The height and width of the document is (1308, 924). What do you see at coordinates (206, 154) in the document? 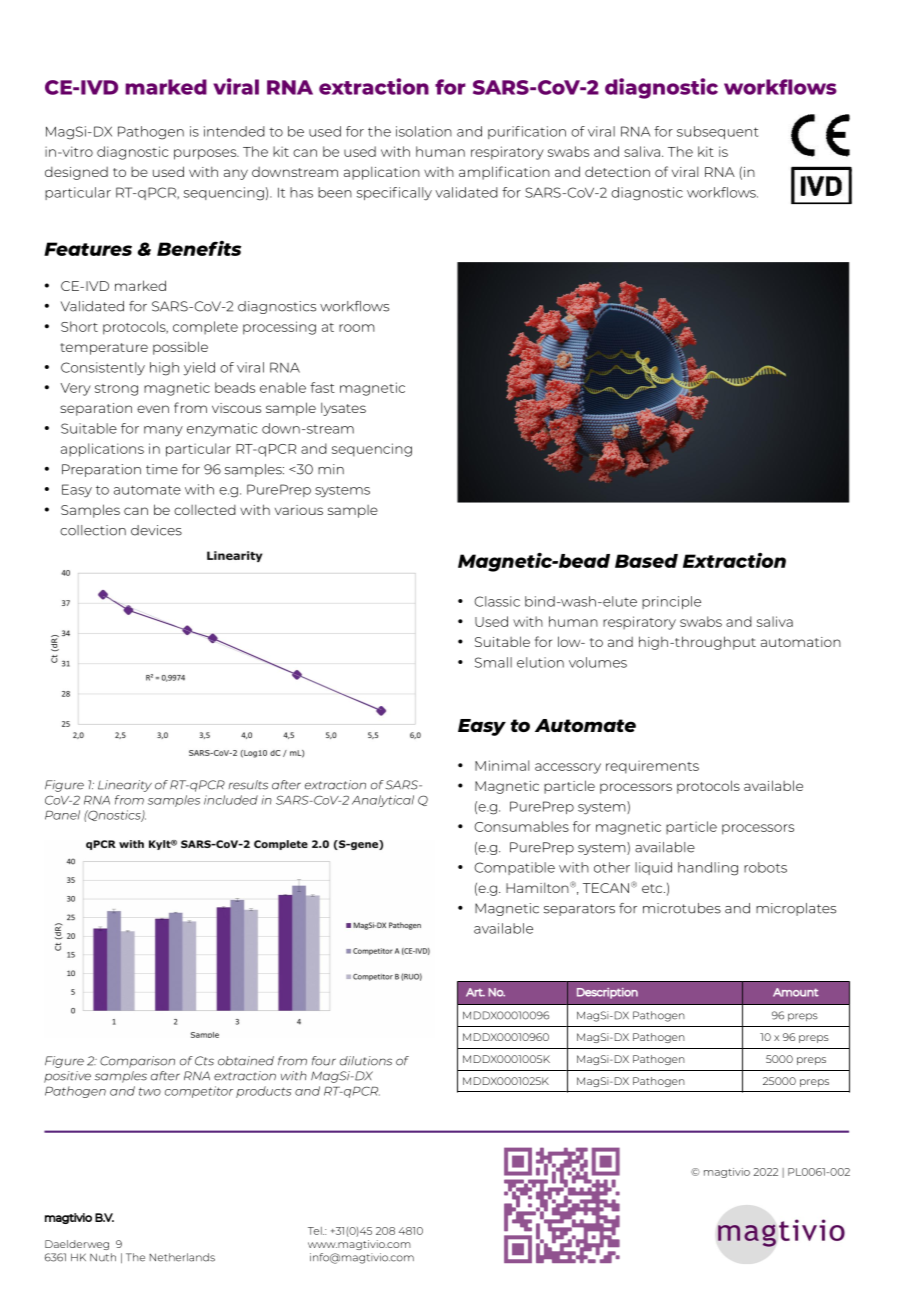
I see `purposes` at bounding box center [206, 154].
